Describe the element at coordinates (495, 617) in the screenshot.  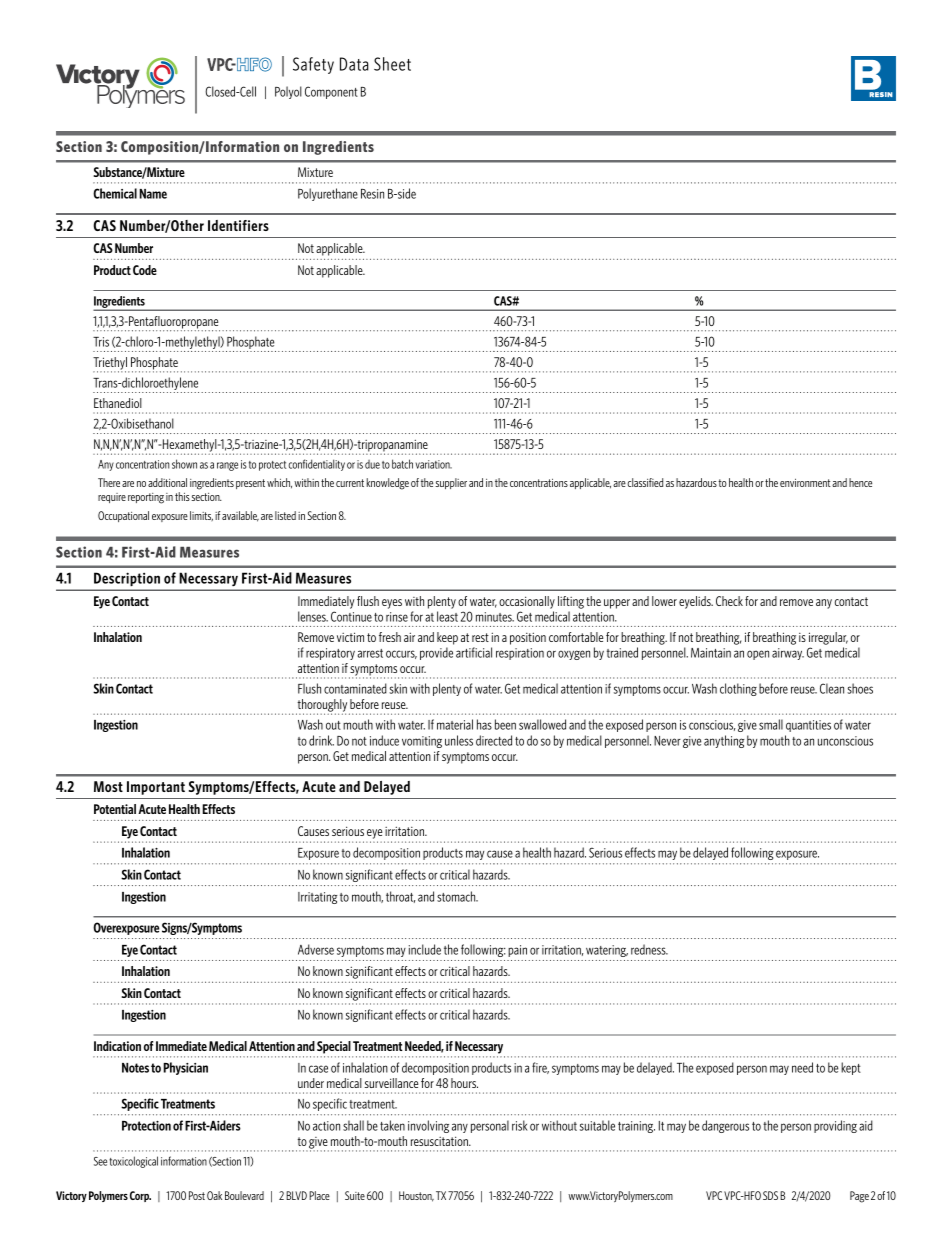
I see `minutes` at that location.
